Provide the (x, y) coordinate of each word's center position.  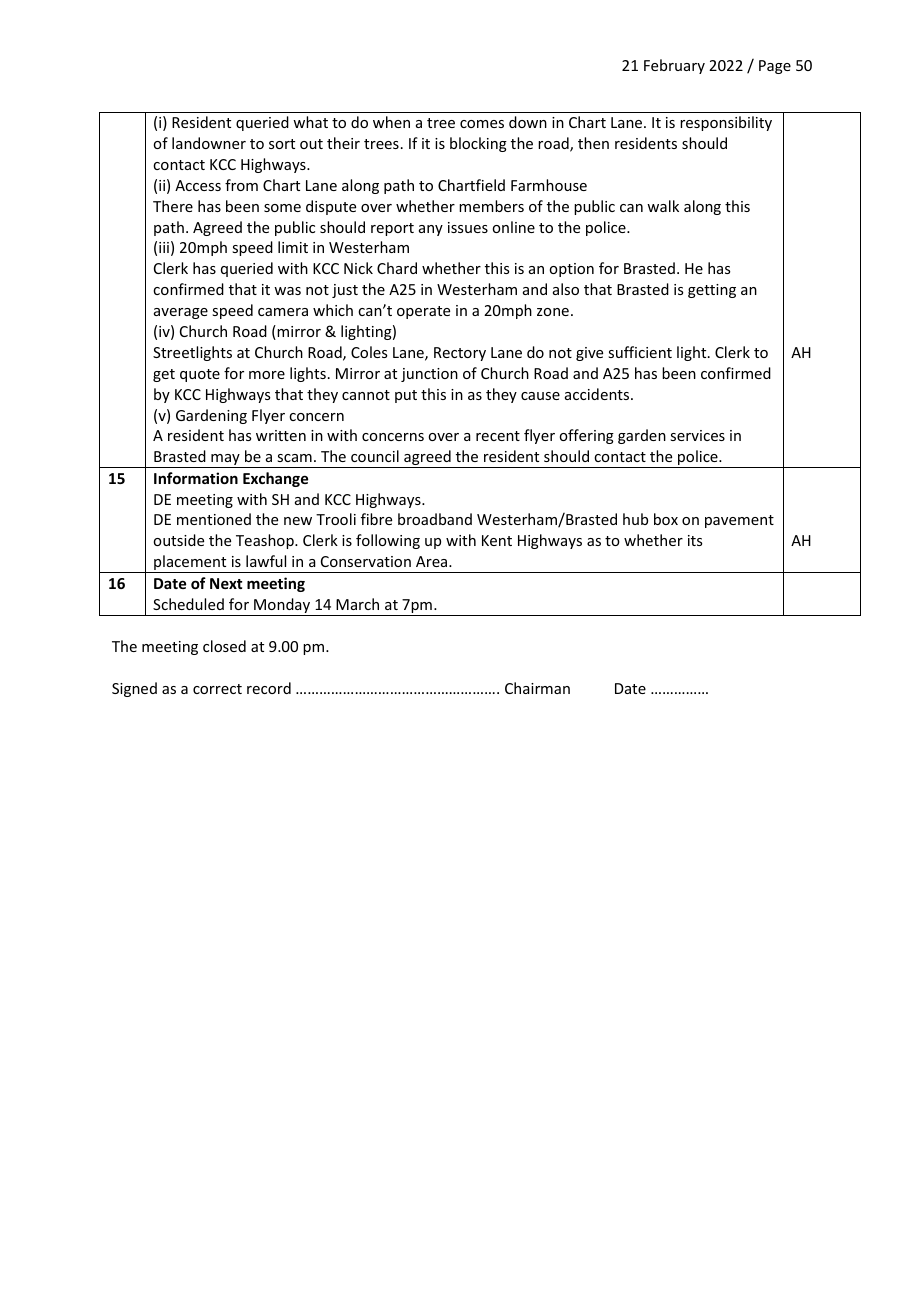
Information (196, 478)
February (674, 66)
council (375, 456)
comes (482, 124)
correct (217, 689)
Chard (397, 268)
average (181, 313)
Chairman (537, 688)
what (310, 122)
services (697, 435)
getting (712, 291)
